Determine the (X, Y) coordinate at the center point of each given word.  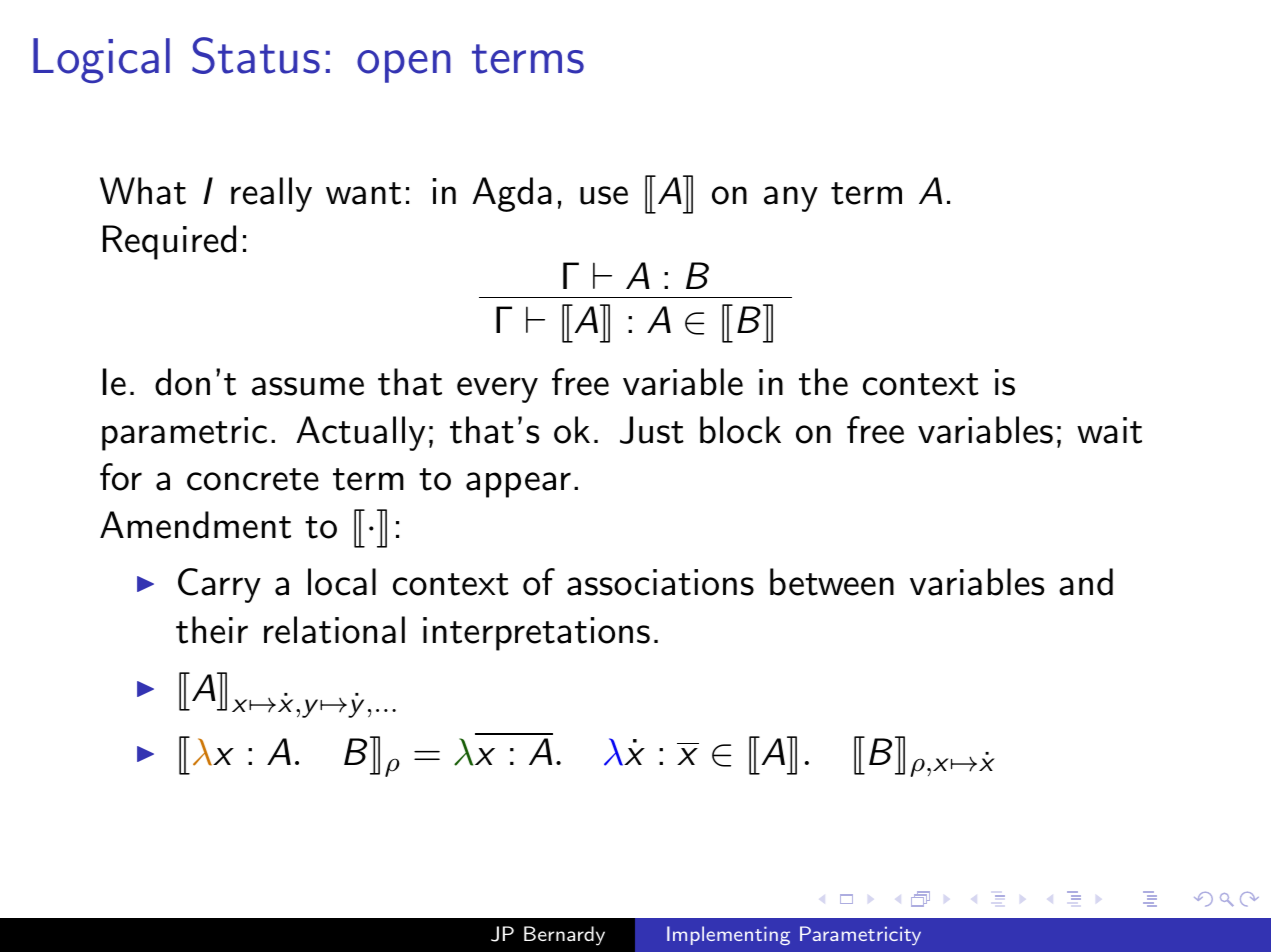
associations (660, 582)
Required (169, 242)
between (832, 582)
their (212, 630)
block (740, 430)
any (791, 199)
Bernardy (564, 936)
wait (1109, 430)
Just (652, 430)
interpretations (536, 634)
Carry (219, 585)
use (604, 195)
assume (308, 386)
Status (256, 55)
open (404, 66)
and (1086, 582)
